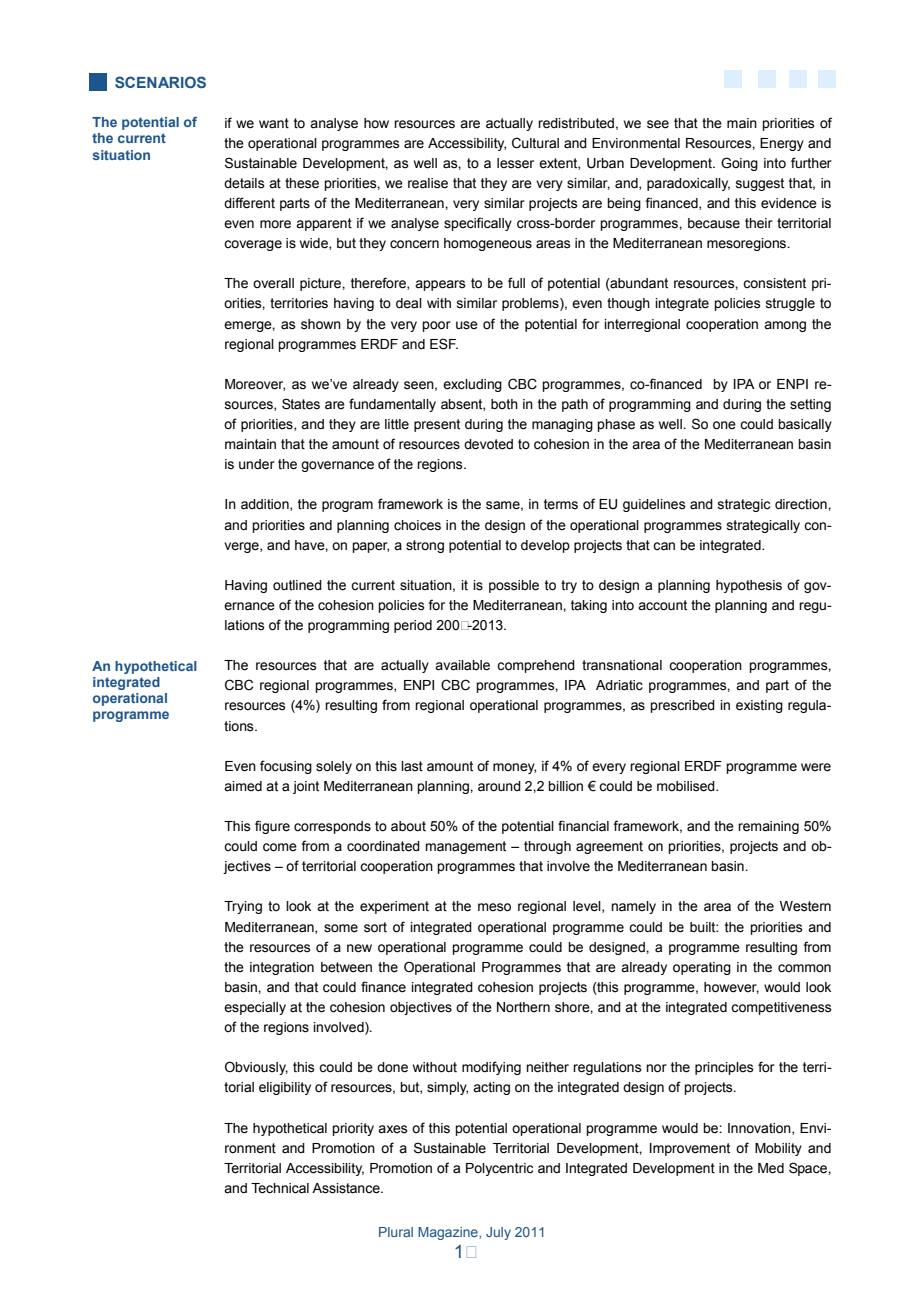  I want to click on Technical, so click(280, 1188).
